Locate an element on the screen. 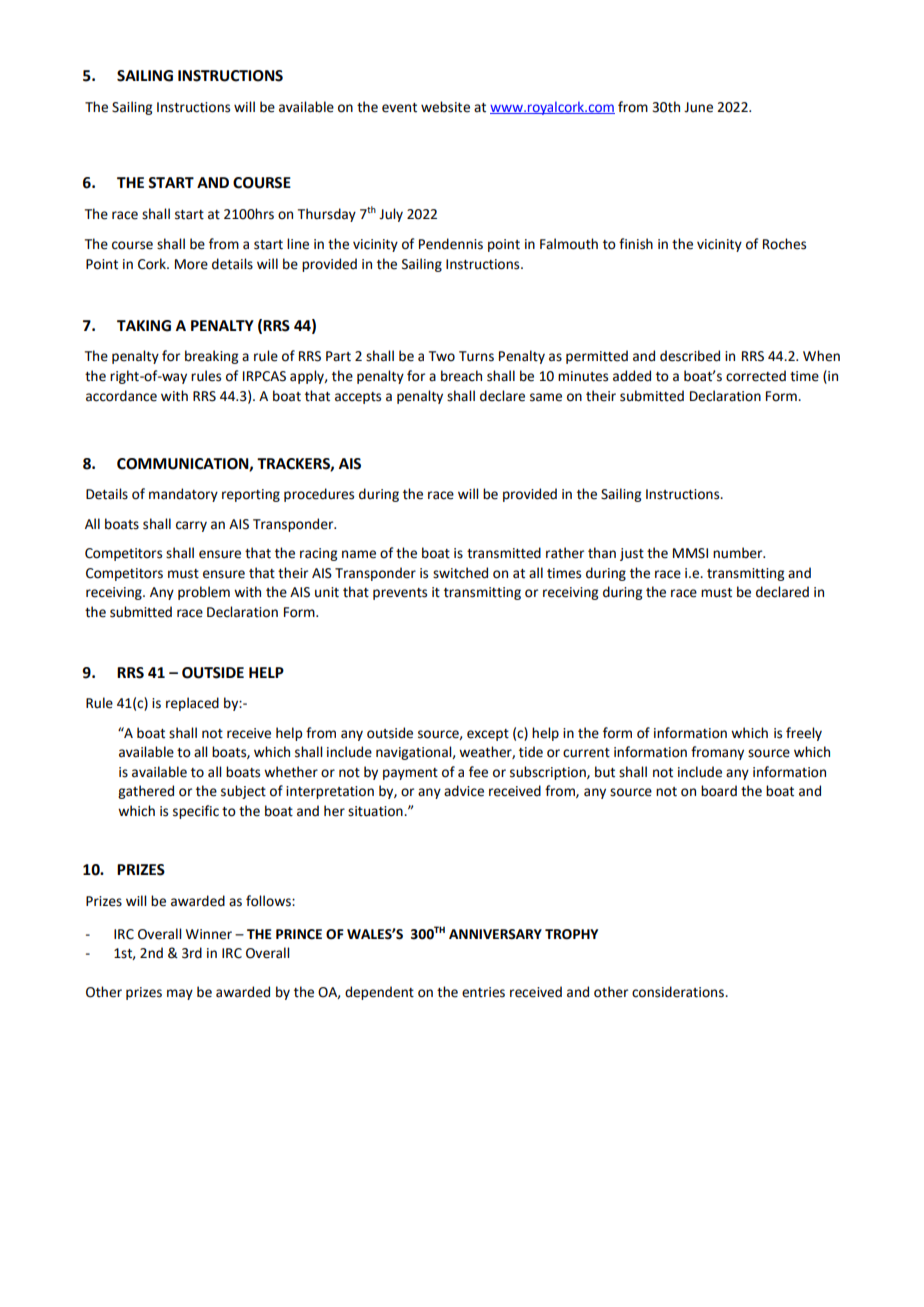 Image resolution: width=924 pixels, height=1307 pixels. breaking is located at coordinates (211, 357).
